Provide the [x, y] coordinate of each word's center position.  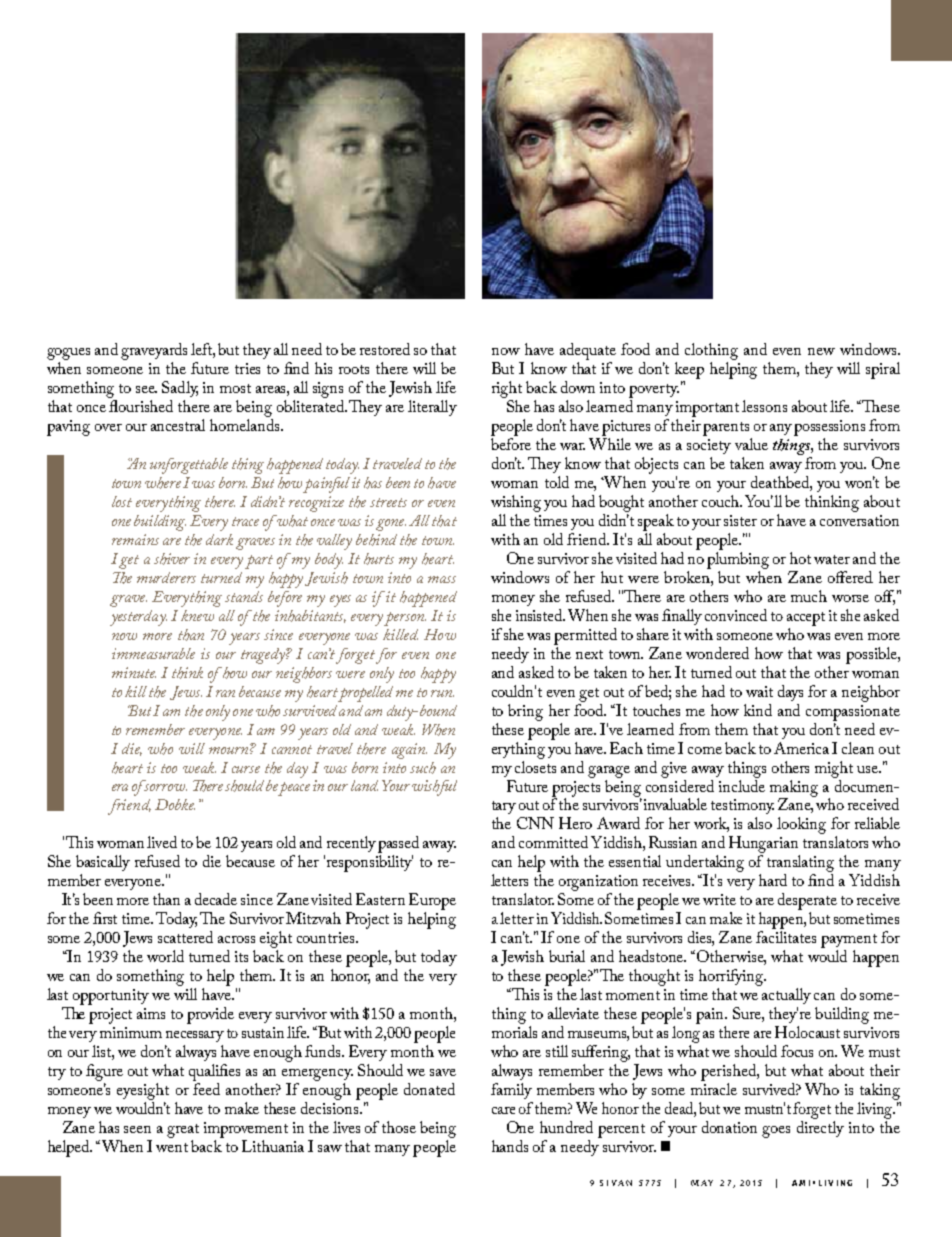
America [801, 748]
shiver [172, 559]
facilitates [786, 937]
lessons [764, 406]
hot [800, 558]
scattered [185, 937]
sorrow [165, 787]
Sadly [180, 389]
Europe [432, 901]
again [409, 751]
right [507, 389]
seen [137, 1129]
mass [442, 579]
